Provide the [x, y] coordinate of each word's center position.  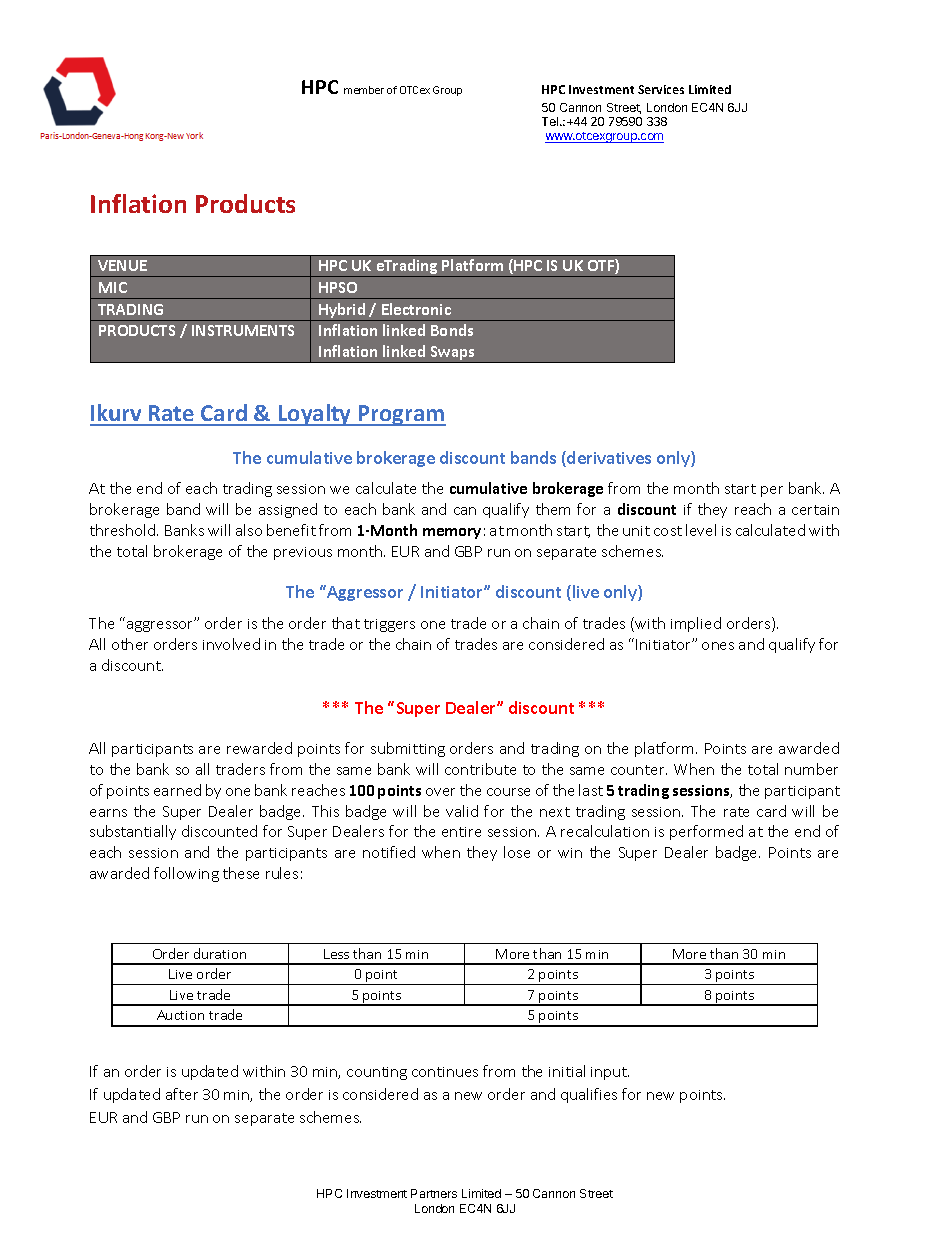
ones [718, 646]
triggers [389, 625]
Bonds [452, 330]
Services [661, 89]
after [182, 1094]
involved [231, 644]
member [364, 90]
